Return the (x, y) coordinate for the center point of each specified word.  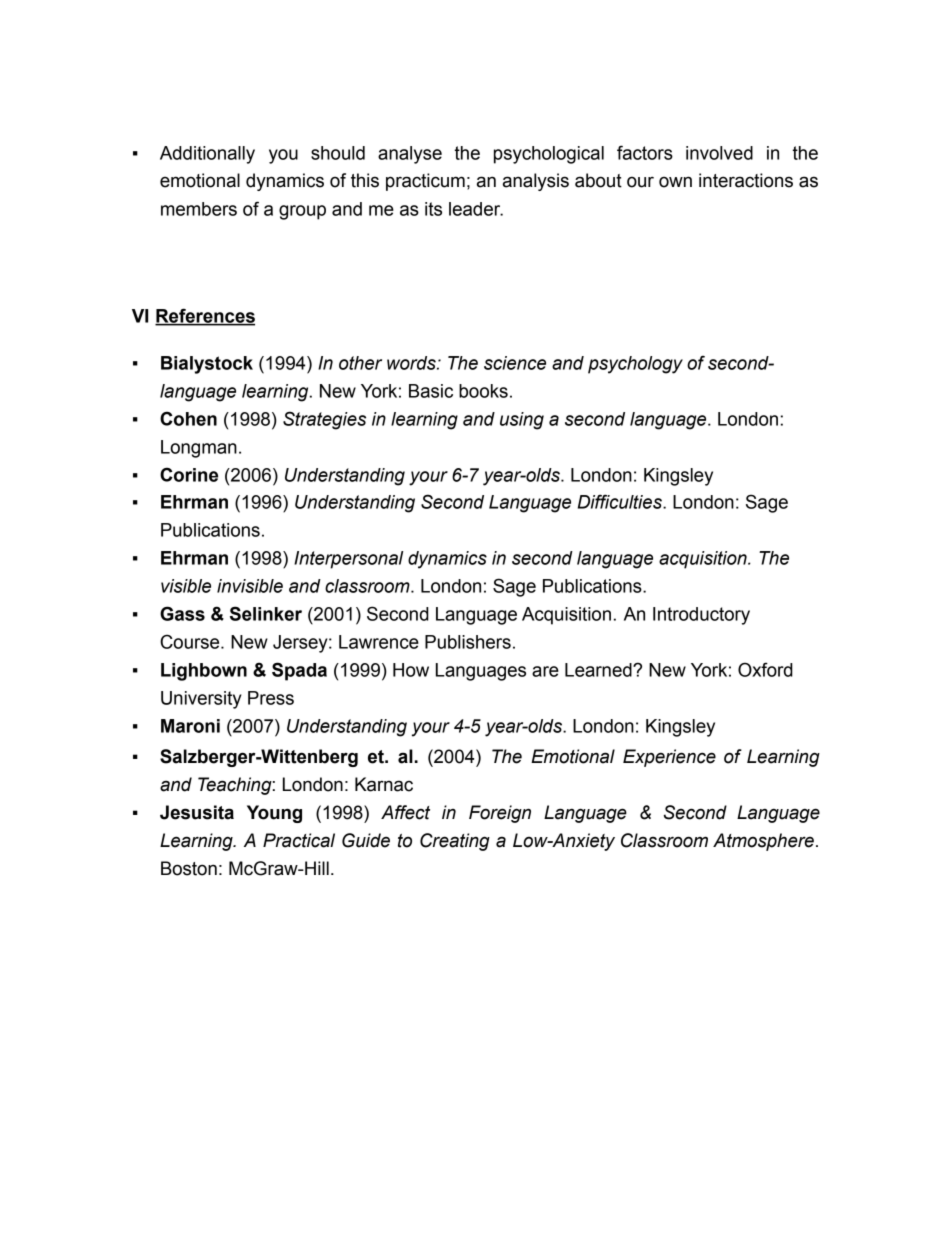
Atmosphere (763, 842)
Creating (455, 842)
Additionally (207, 155)
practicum (425, 182)
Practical (299, 840)
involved (719, 153)
